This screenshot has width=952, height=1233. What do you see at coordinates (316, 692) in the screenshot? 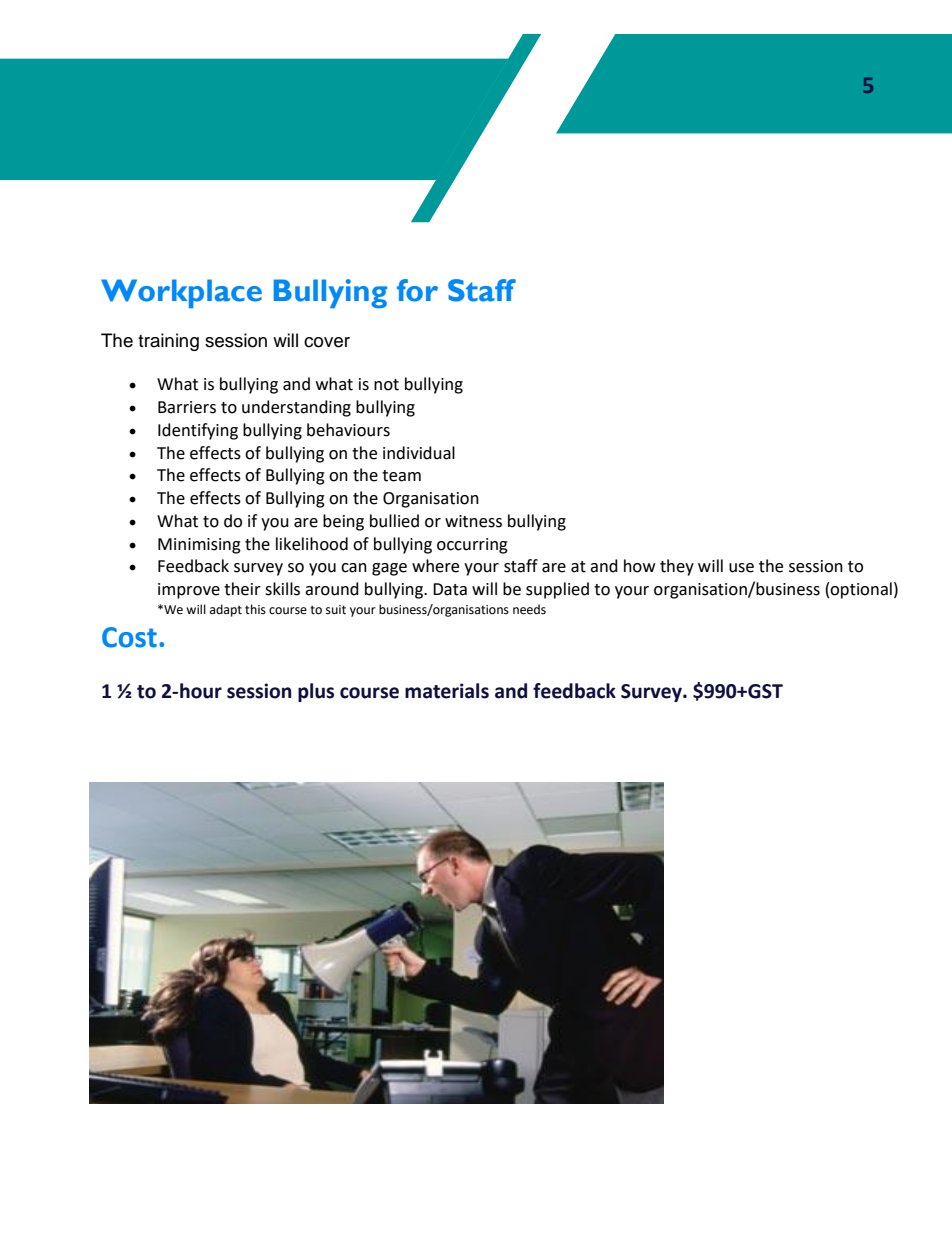
I see `plus` at bounding box center [316, 692].
